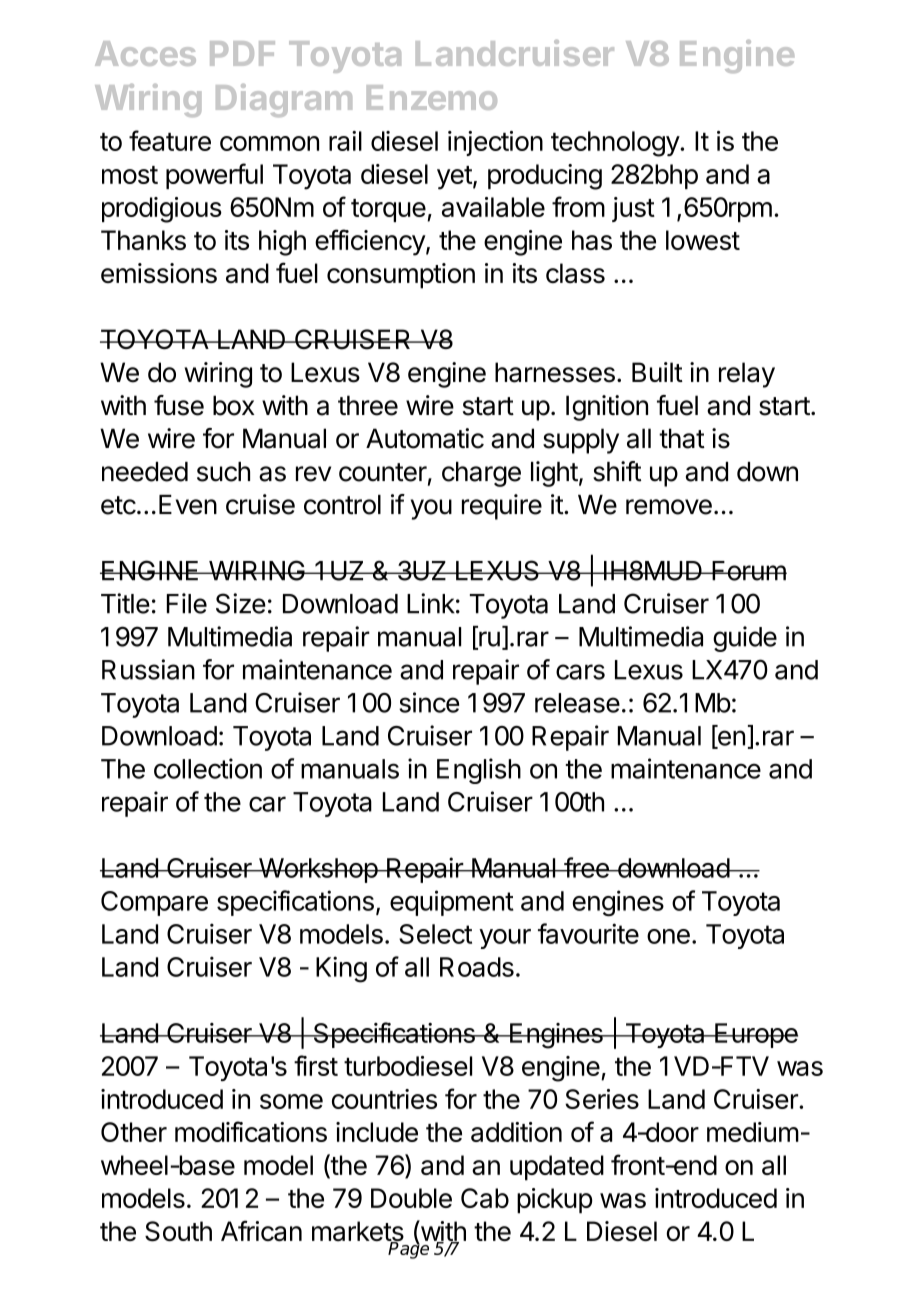  What do you see at coordinates (495, 143) in the screenshot?
I see `injection` at bounding box center [495, 143].
